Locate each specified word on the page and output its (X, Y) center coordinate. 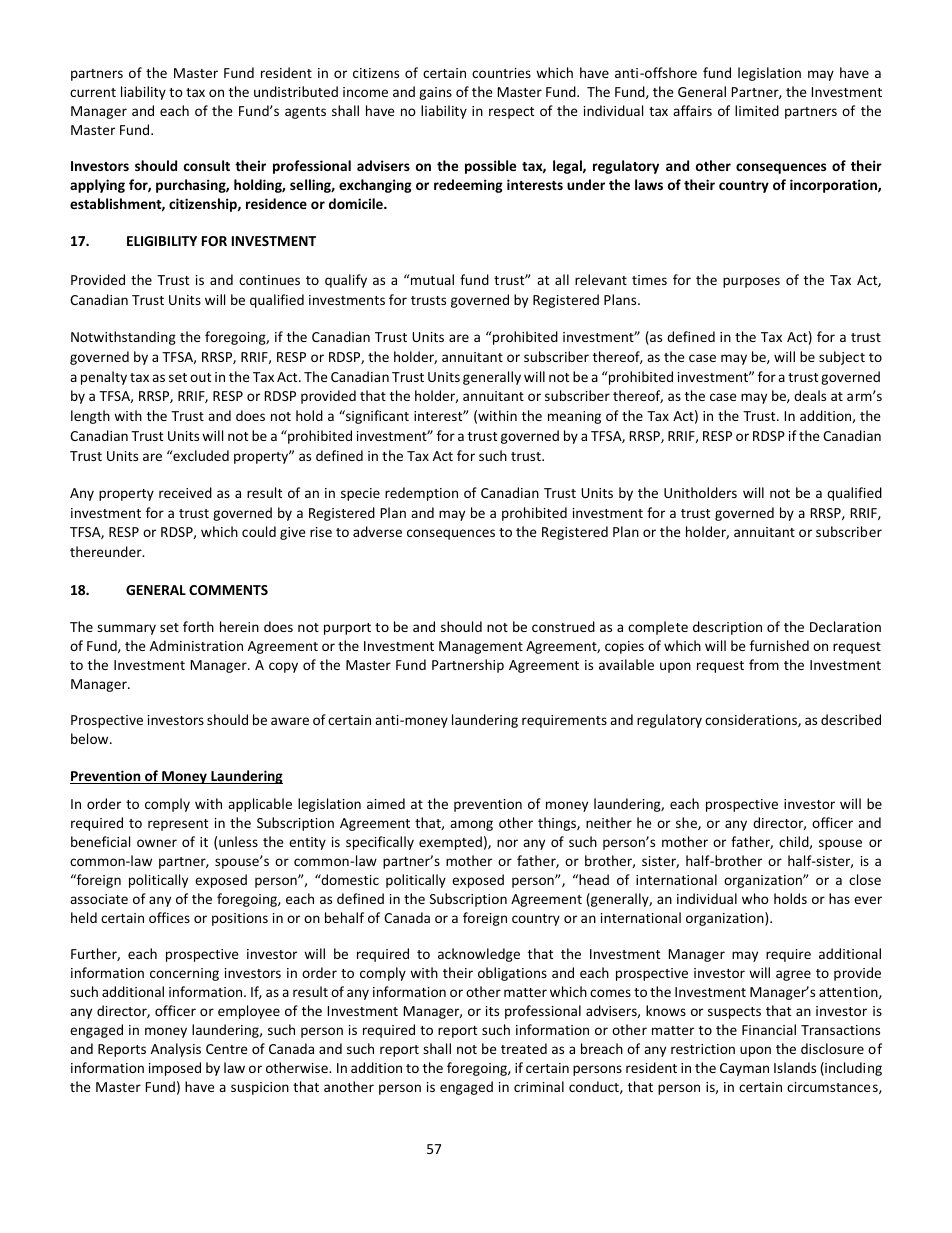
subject (842, 358)
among (471, 825)
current (93, 92)
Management (481, 647)
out (200, 377)
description (727, 628)
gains (435, 93)
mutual (431, 279)
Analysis (176, 1050)
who (755, 898)
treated (524, 1048)
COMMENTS (228, 590)
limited (757, 110)
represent (178, 825)
